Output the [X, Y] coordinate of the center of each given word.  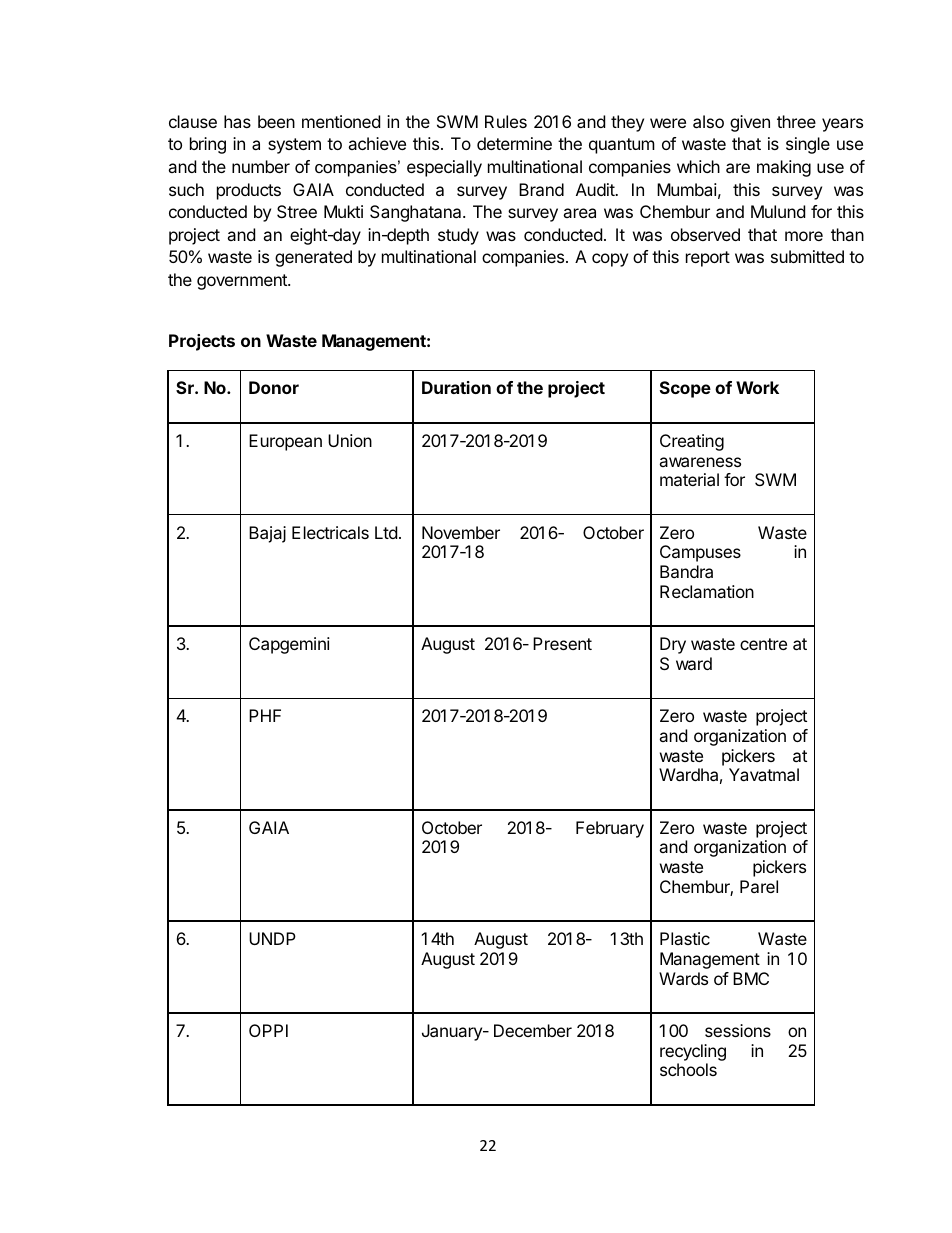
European [285, 442]
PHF [265, 715]
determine [514, 143]
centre [763, 644]
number [261, 166]
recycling [693, 1052]
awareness [700, 462]
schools [688, 1069]
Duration [456, 387]
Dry [673, 645]
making [784, 168]
